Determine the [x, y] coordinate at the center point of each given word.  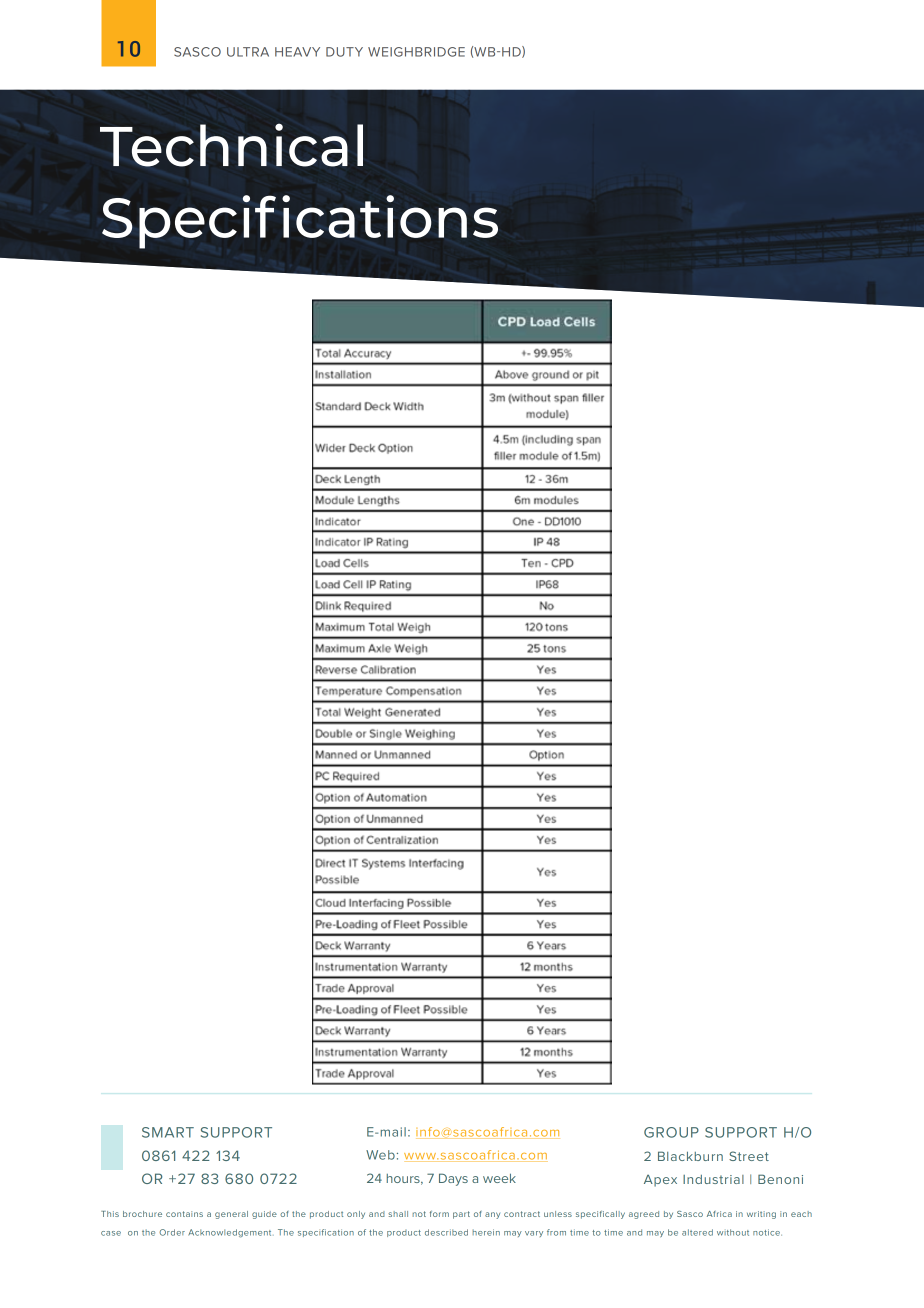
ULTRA [248, 52]
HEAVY [297, 52]
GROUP [671, 1132]
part [461, 1215]
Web [380, 1155]
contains [184, 1214]
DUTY [344, 52]
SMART [168, 1132]
